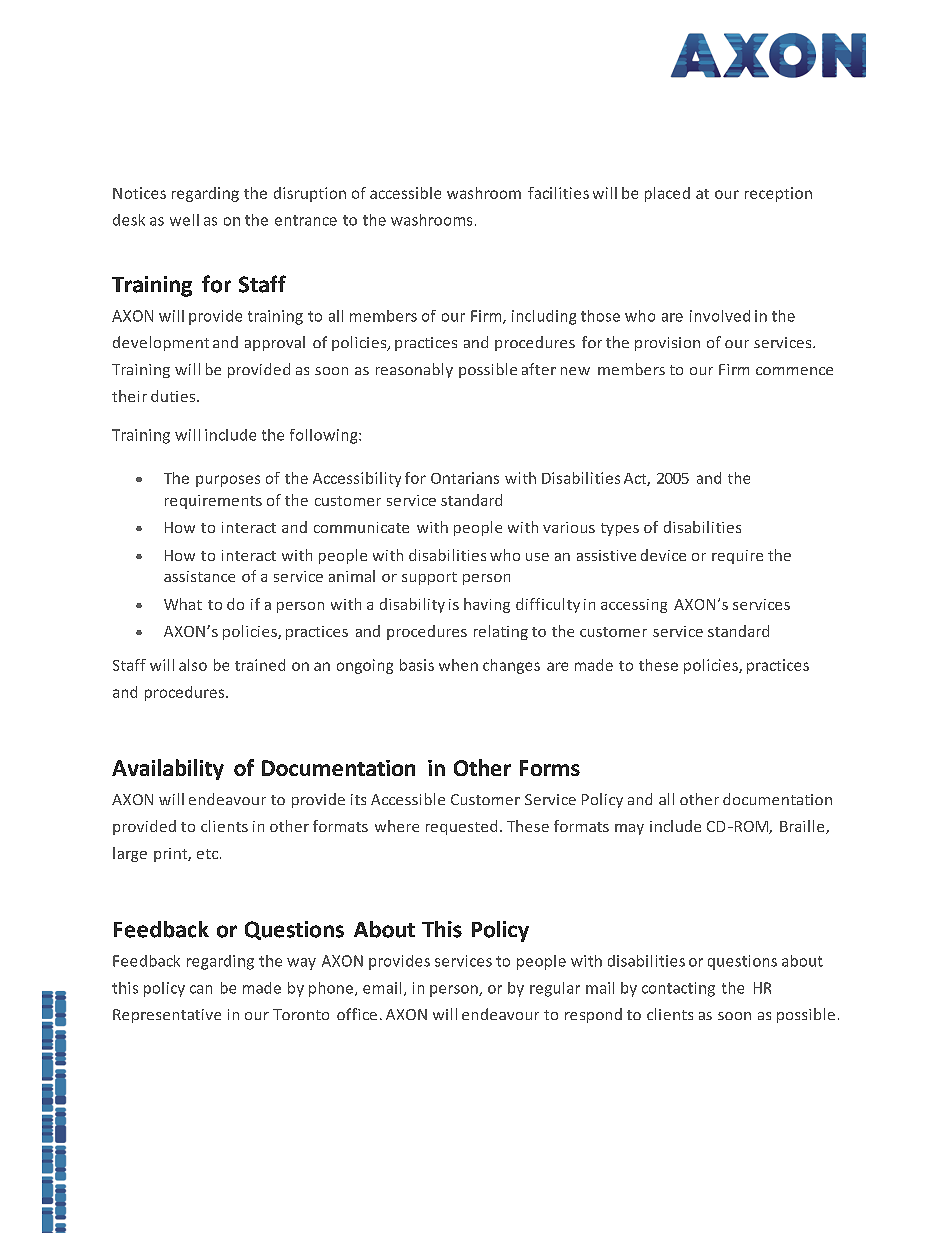 Image resolution: width=952 pixels, height=1233 pixels. Describe the element at coordinates (201, 989) in the screenshot. I see `can` at that location.
